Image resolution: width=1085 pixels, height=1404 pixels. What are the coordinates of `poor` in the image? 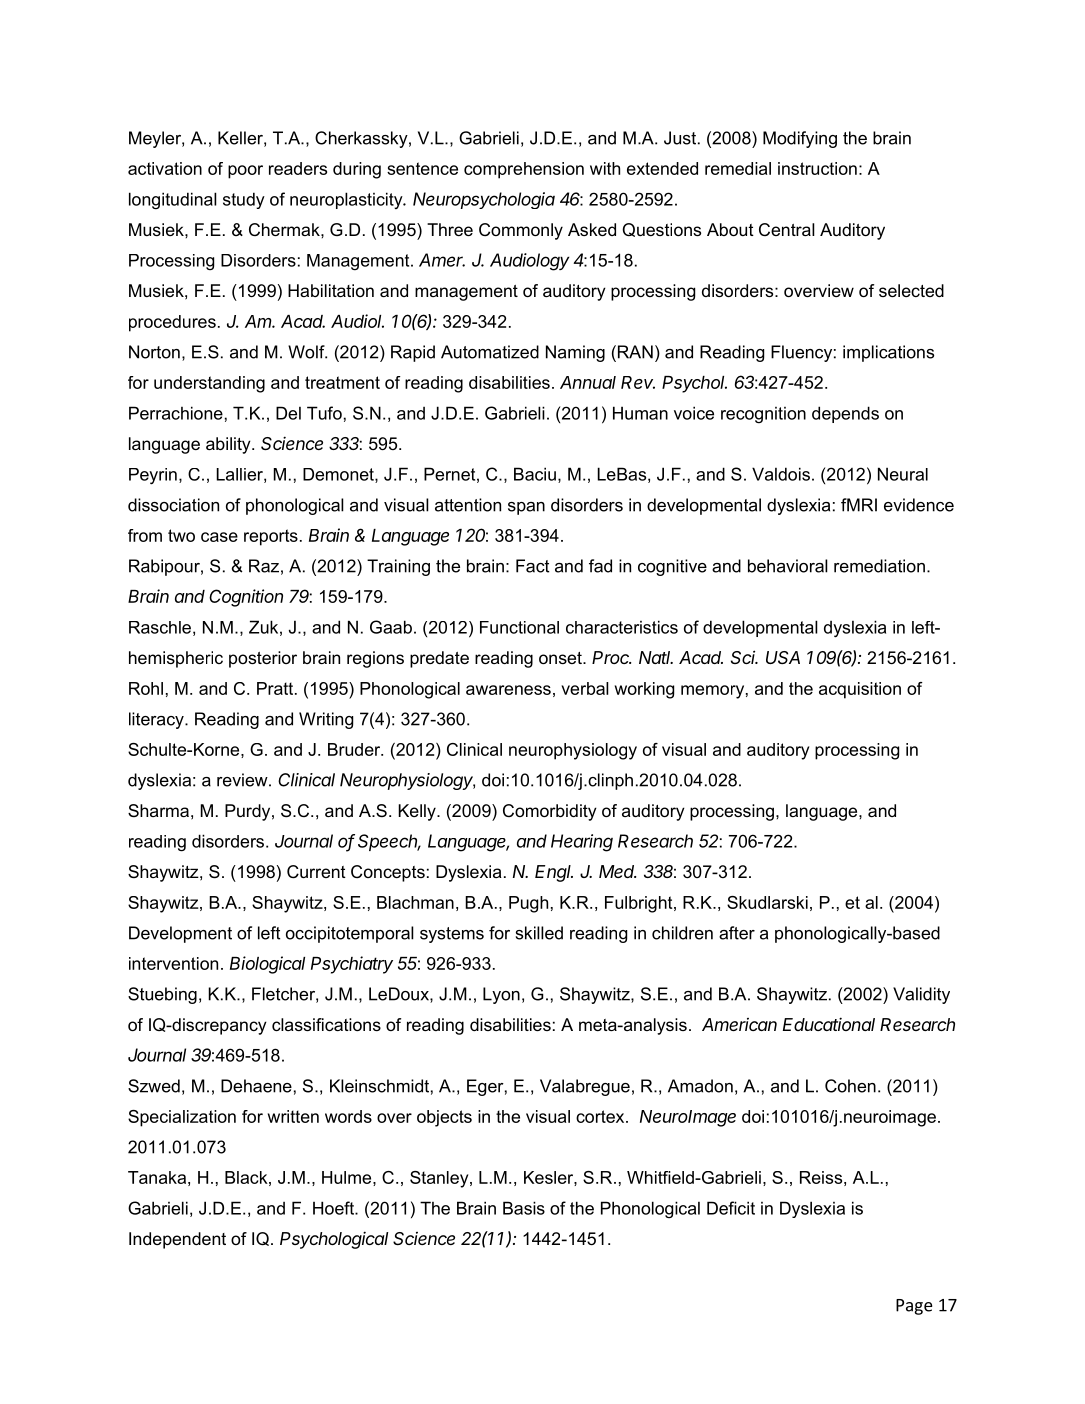 It's located at (245, 172).
